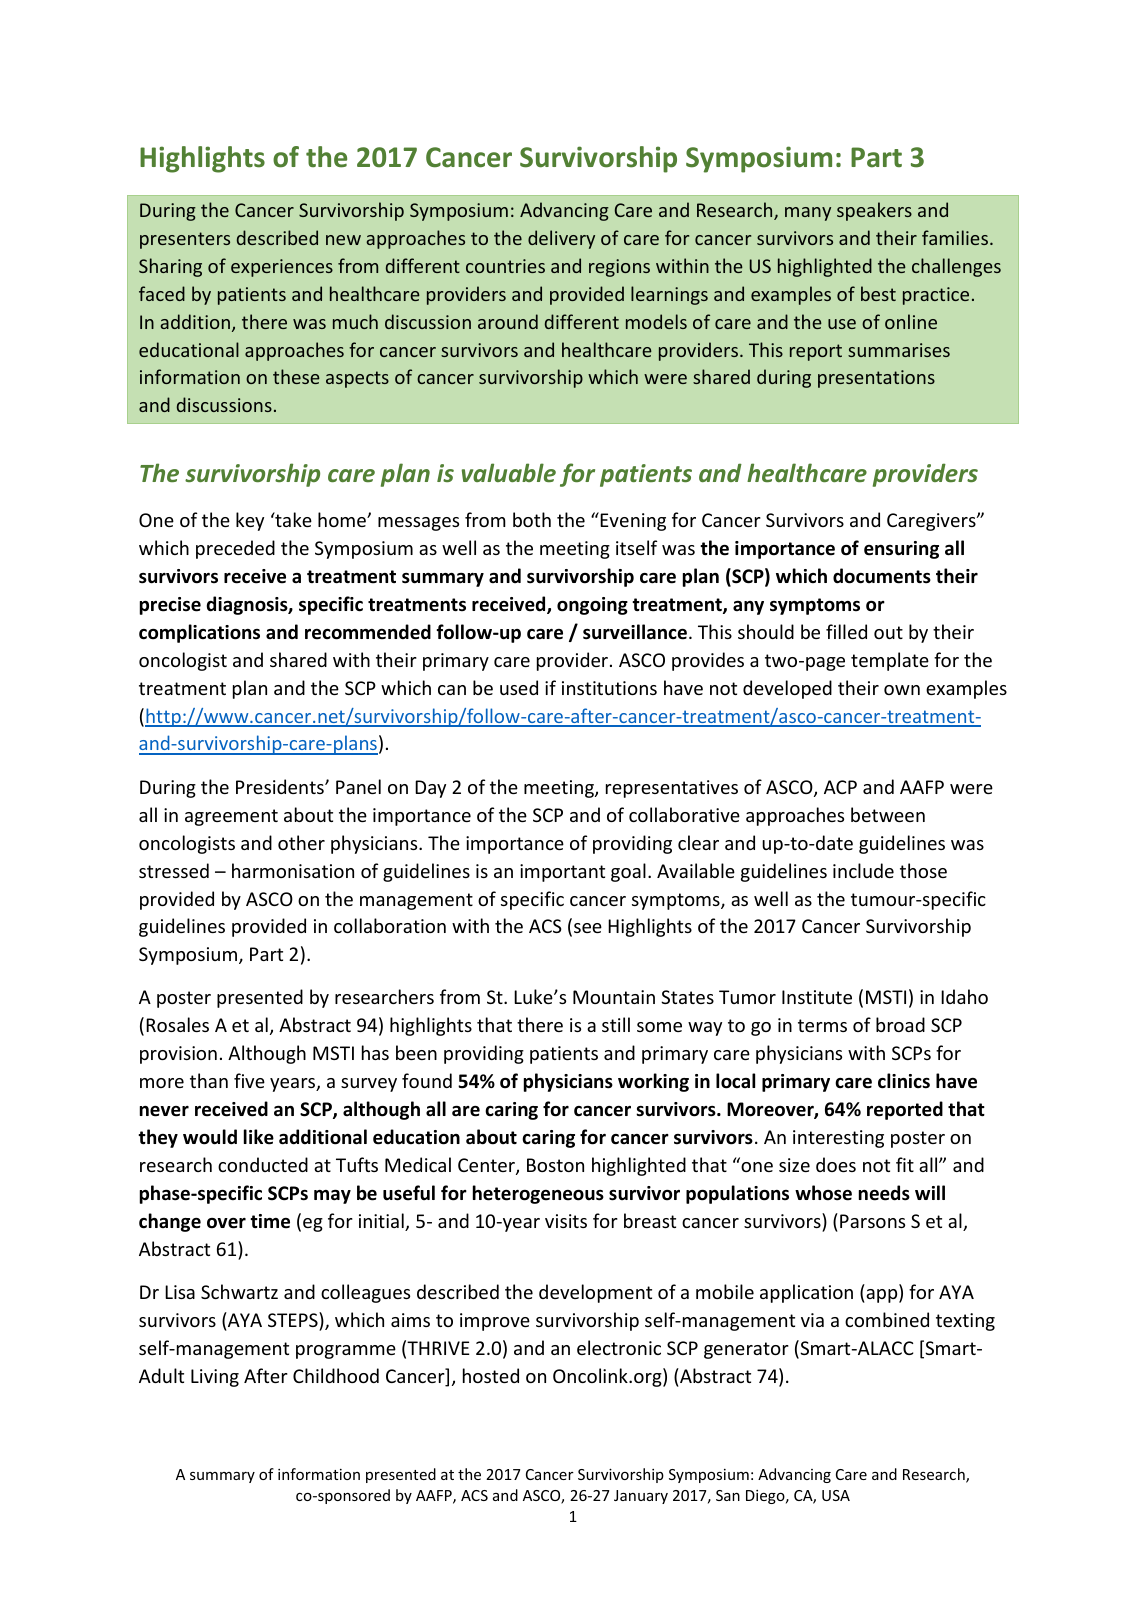 The image size is (1146, 1621). What do you see at coordinates (641, 1497) in the image?
I see `January` at bounding box center [641, 1497].
